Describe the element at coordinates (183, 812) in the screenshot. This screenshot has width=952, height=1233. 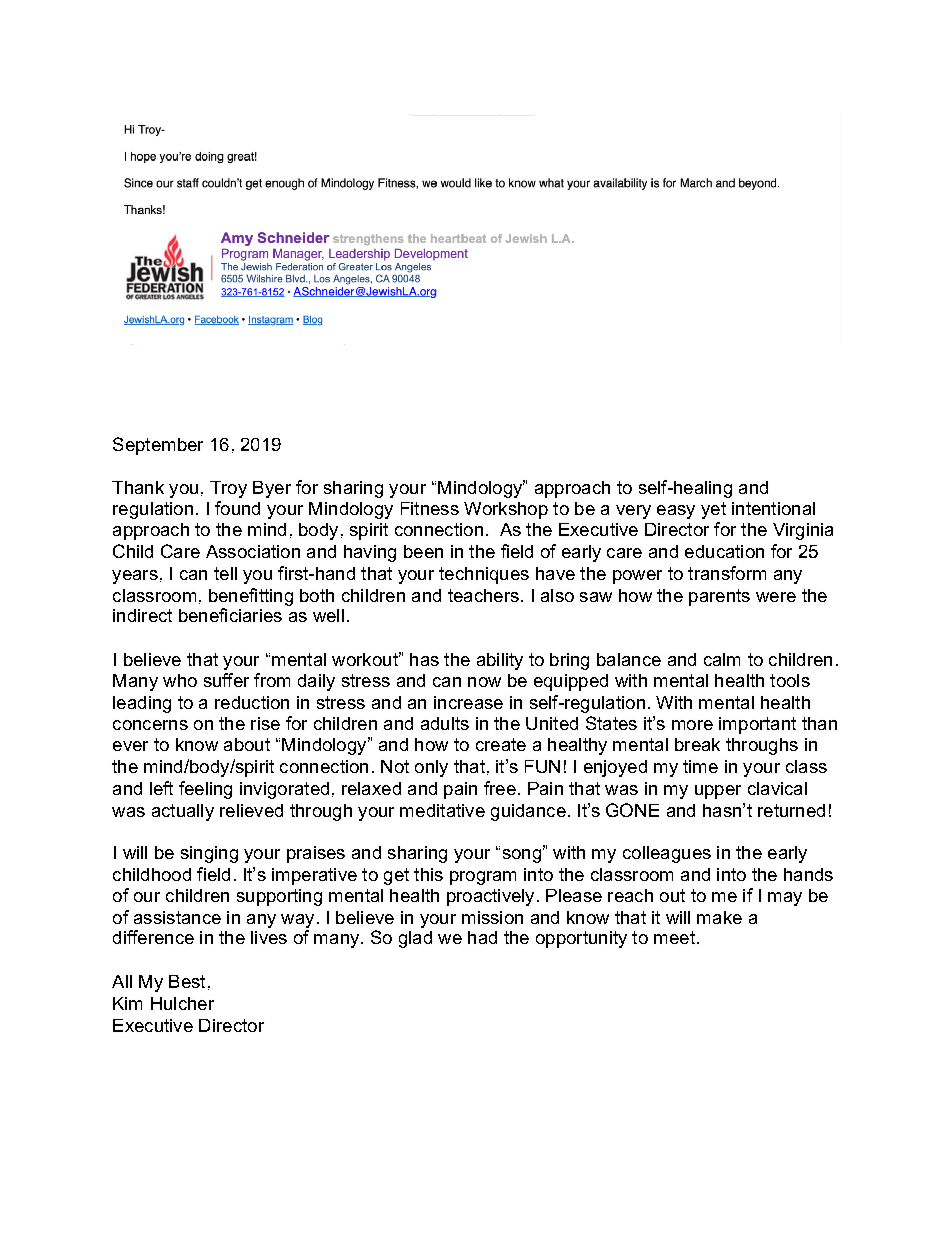
I see `actually` at that location.
